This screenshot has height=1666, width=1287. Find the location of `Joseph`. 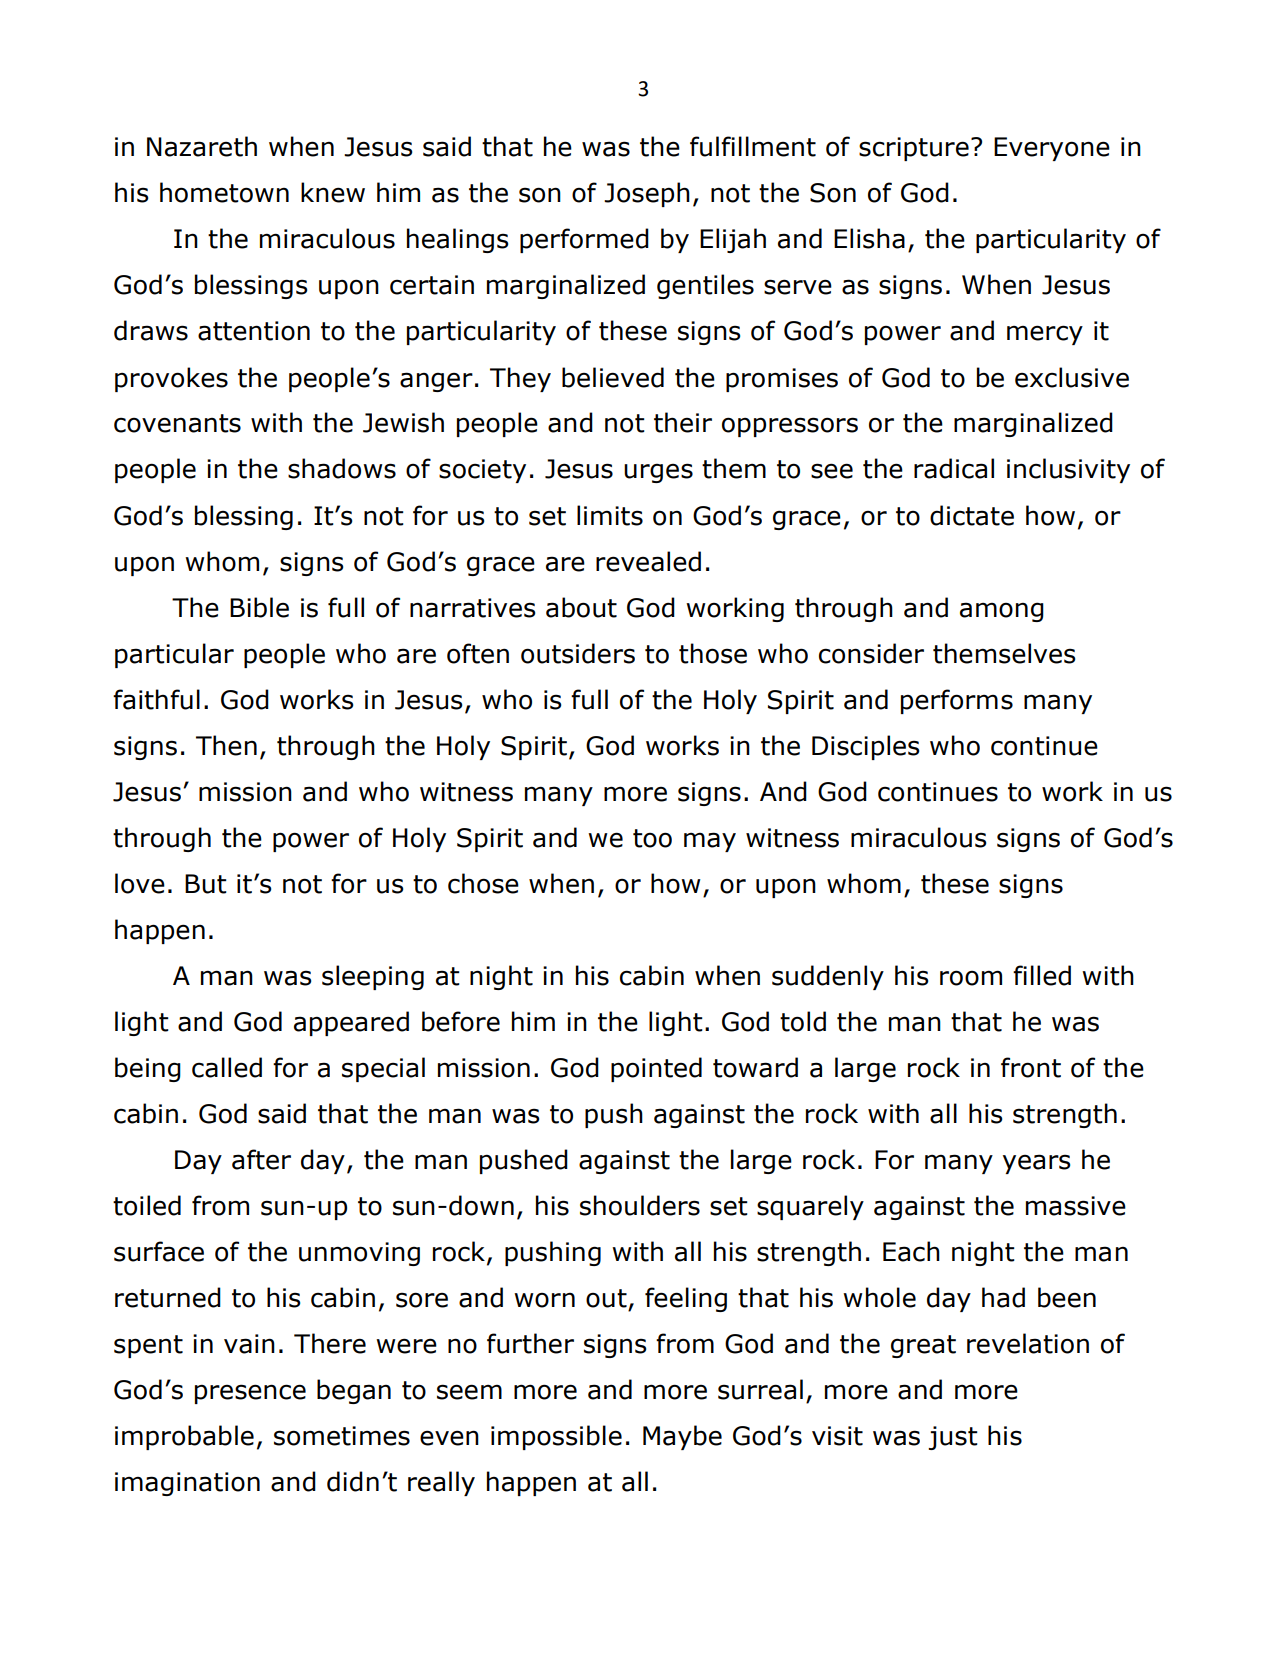

Joseph is located at coordinates (647, 194).
